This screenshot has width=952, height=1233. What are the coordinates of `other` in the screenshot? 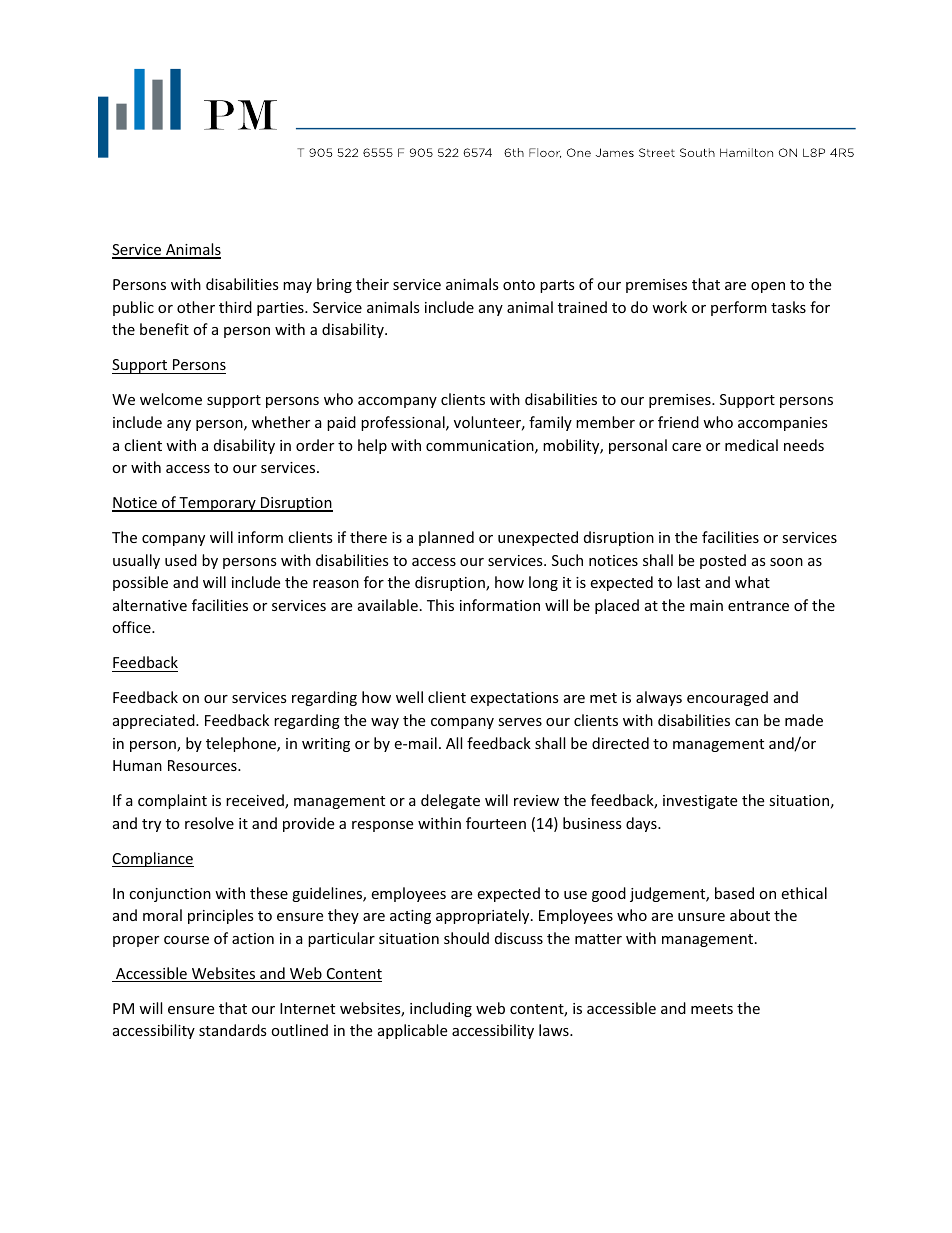 It's located at (196, 307).
